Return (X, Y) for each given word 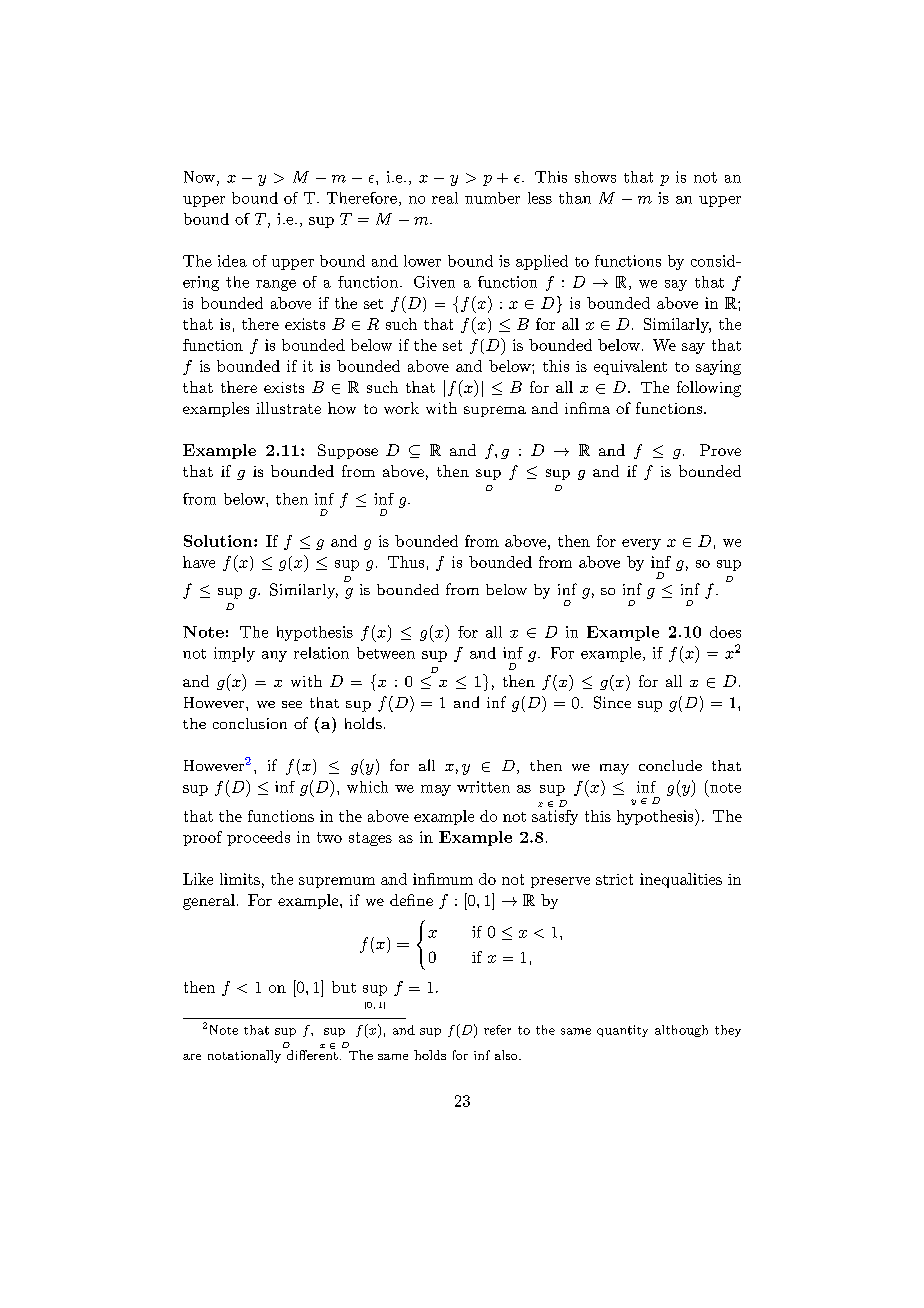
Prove (720, 450)
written (483, 787)
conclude (670, 765)
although (681, 1031)
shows (595, 177)
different (312, 1054)
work (401, 408)
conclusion (250, 723)
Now (201, 178)
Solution (219, 541)
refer (497, 1030)
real (445, 198)
